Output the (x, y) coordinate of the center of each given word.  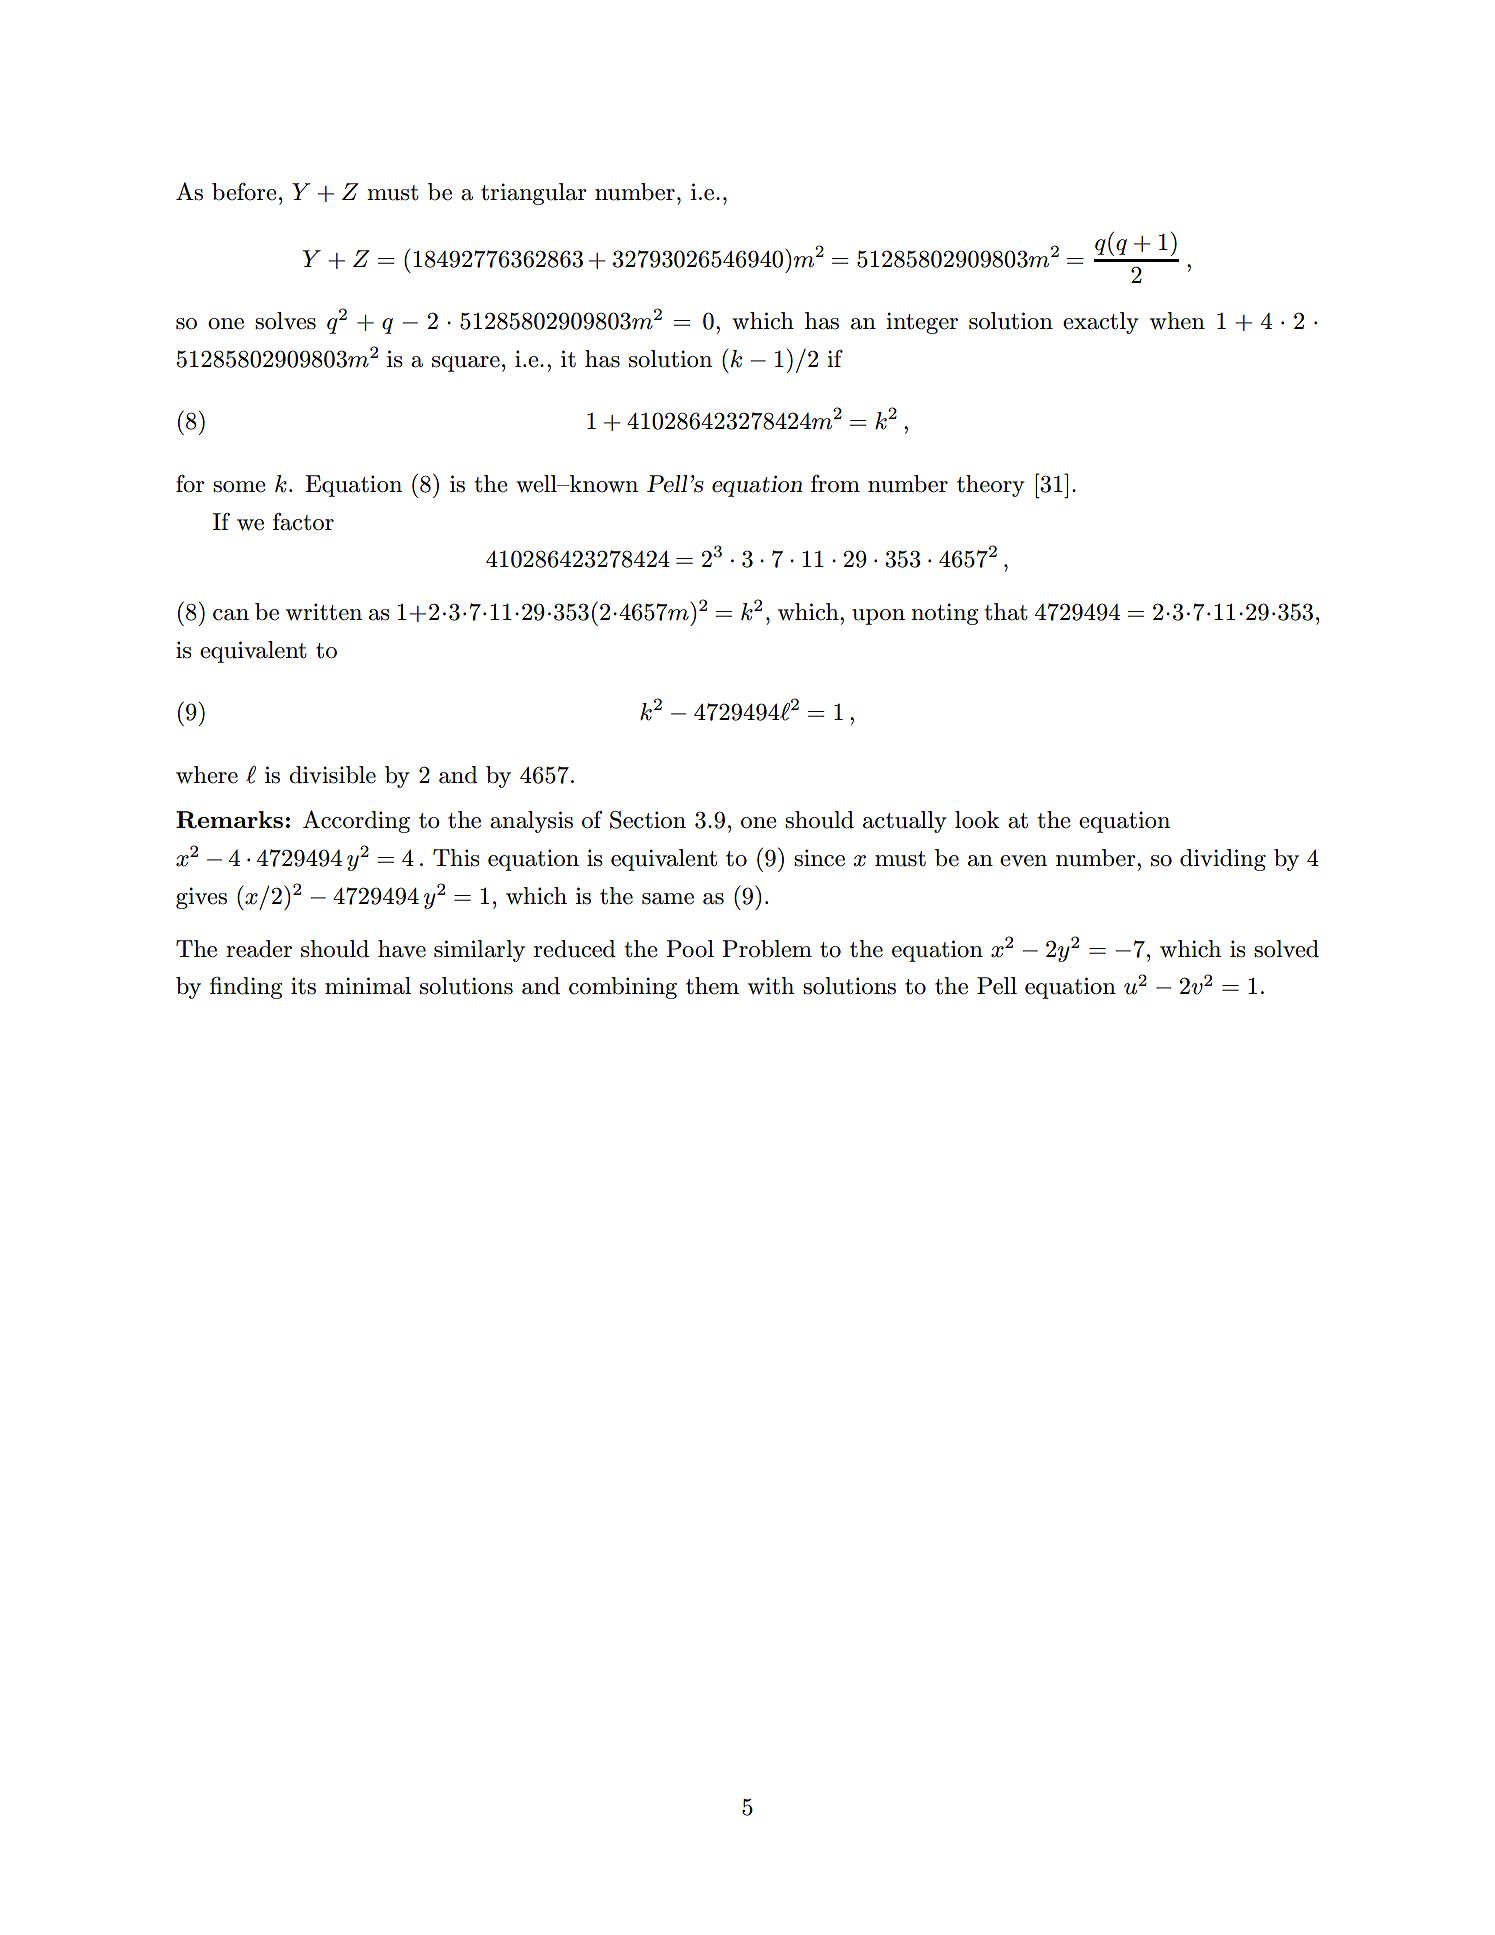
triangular (534, 194)
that (1006, 612)
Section (648, 820)
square (466, 364)
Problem (767, 949)
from (835, 484)
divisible (332, 775)
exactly (1101, 323)
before (244, 192)
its (303, 986)
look (977, 820)
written (324, 612)
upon (878, 617)
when (1177, 321)
